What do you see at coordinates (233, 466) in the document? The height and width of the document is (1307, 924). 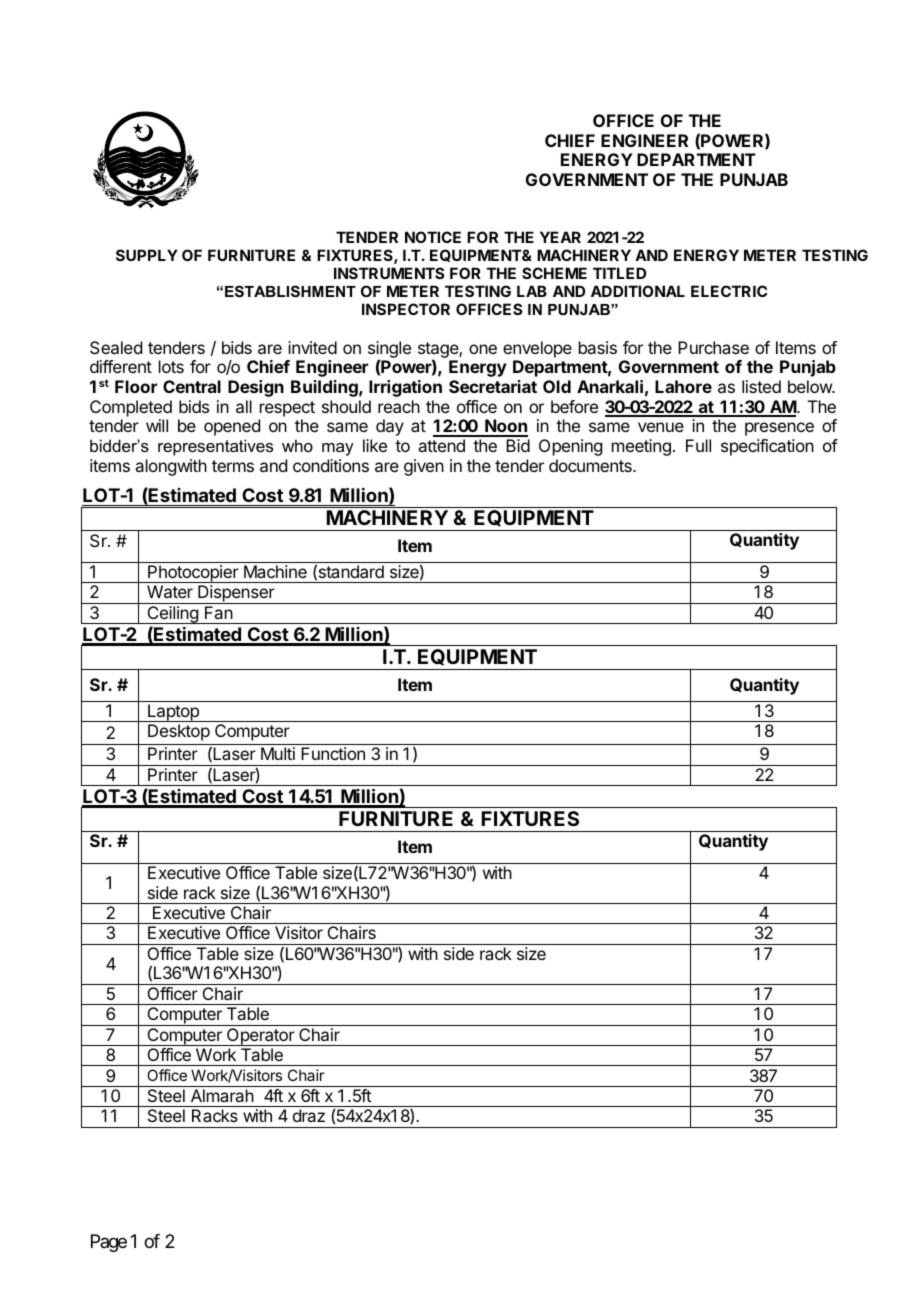 I see `terms` at bounding box center [233, 466].
